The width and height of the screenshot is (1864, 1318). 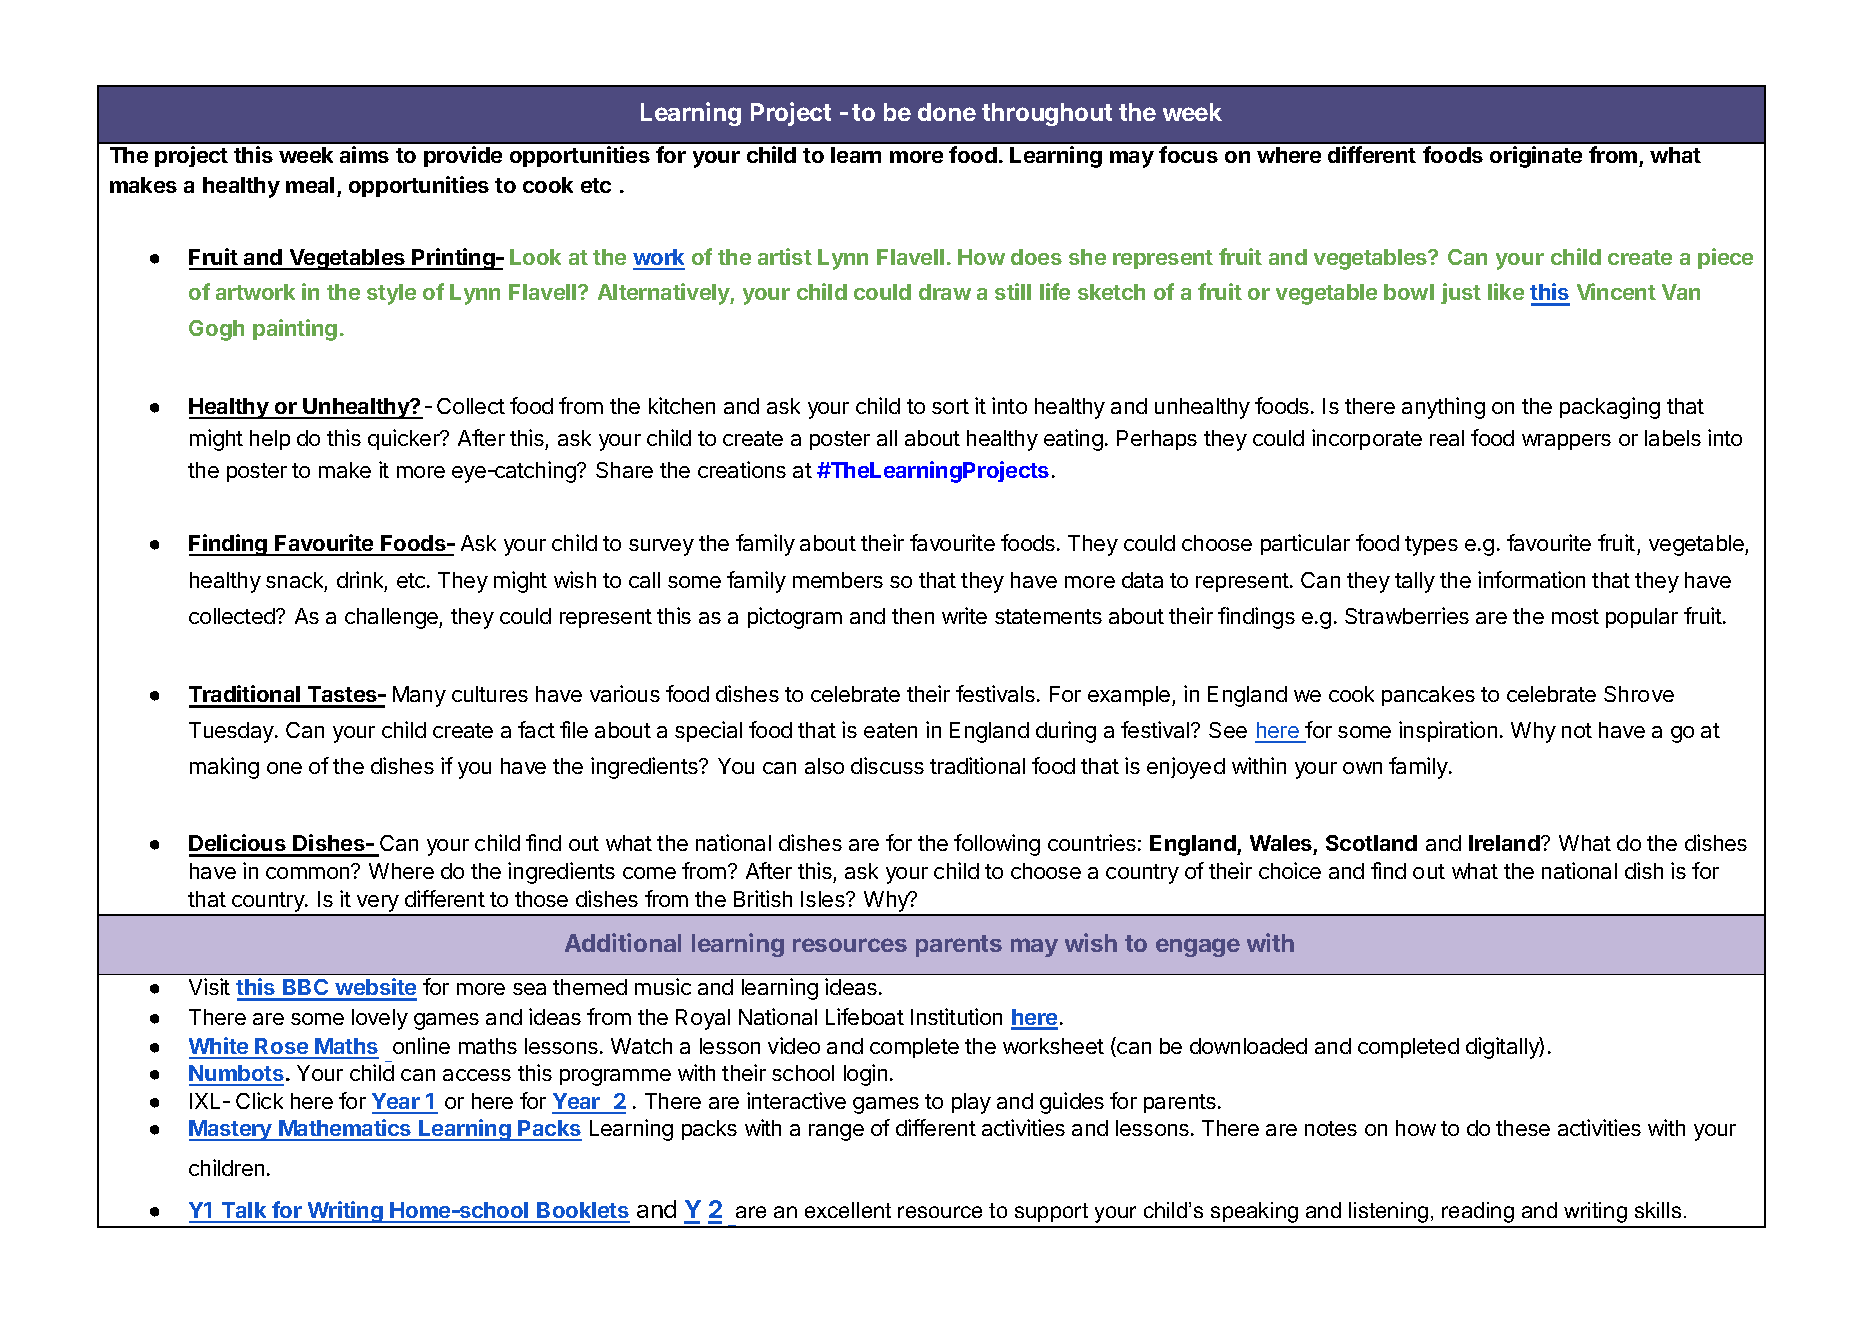 What do you see at coordinates (1566, 442) in the screenshot?
I see `wrappers` at bounding box center [1566, 442].
